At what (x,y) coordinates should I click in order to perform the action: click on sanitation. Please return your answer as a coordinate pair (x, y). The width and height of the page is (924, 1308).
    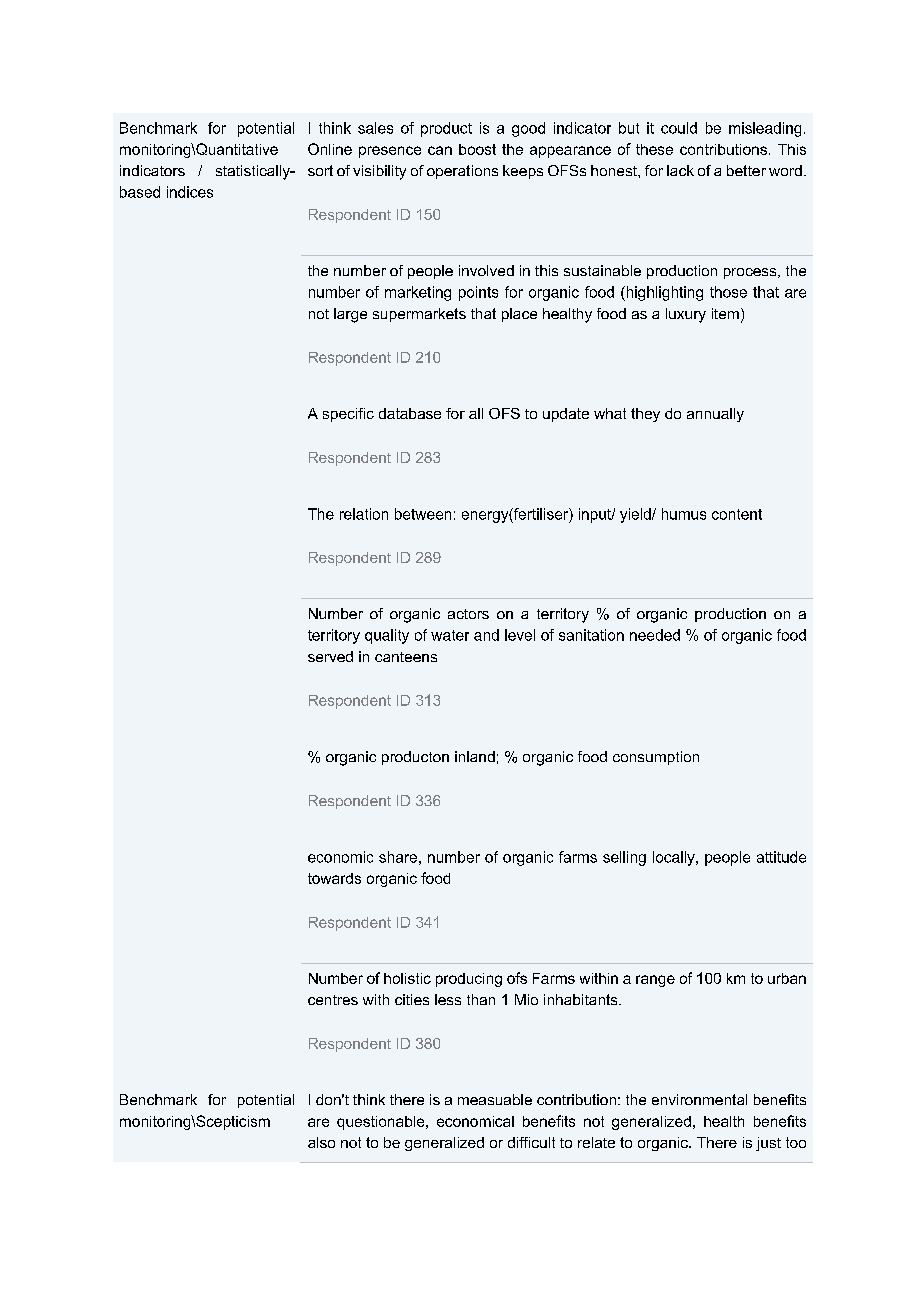
    Looking at the image, I should click on (591, 635).
